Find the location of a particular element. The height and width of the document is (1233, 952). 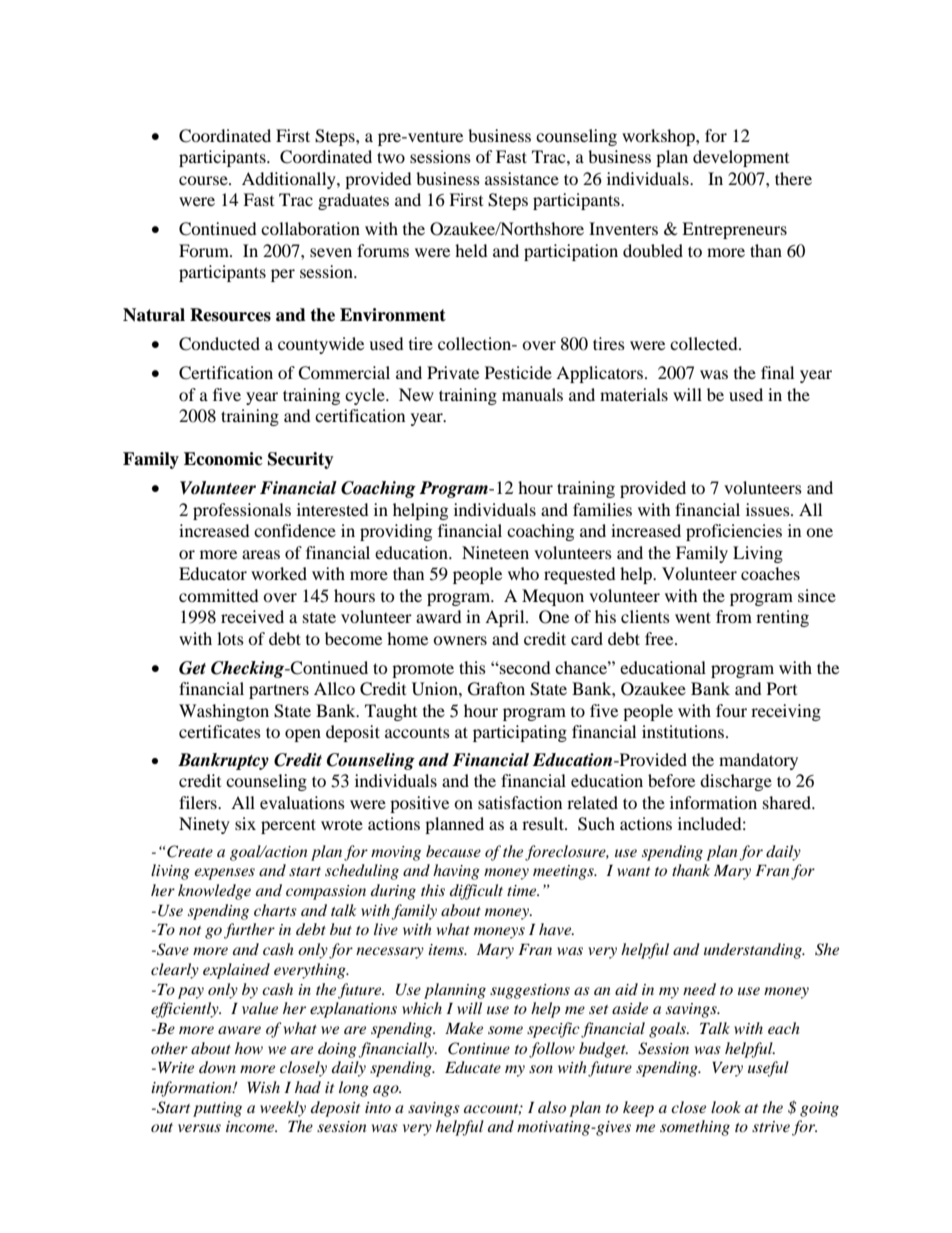

issues is located at coordinates (769, 509).
